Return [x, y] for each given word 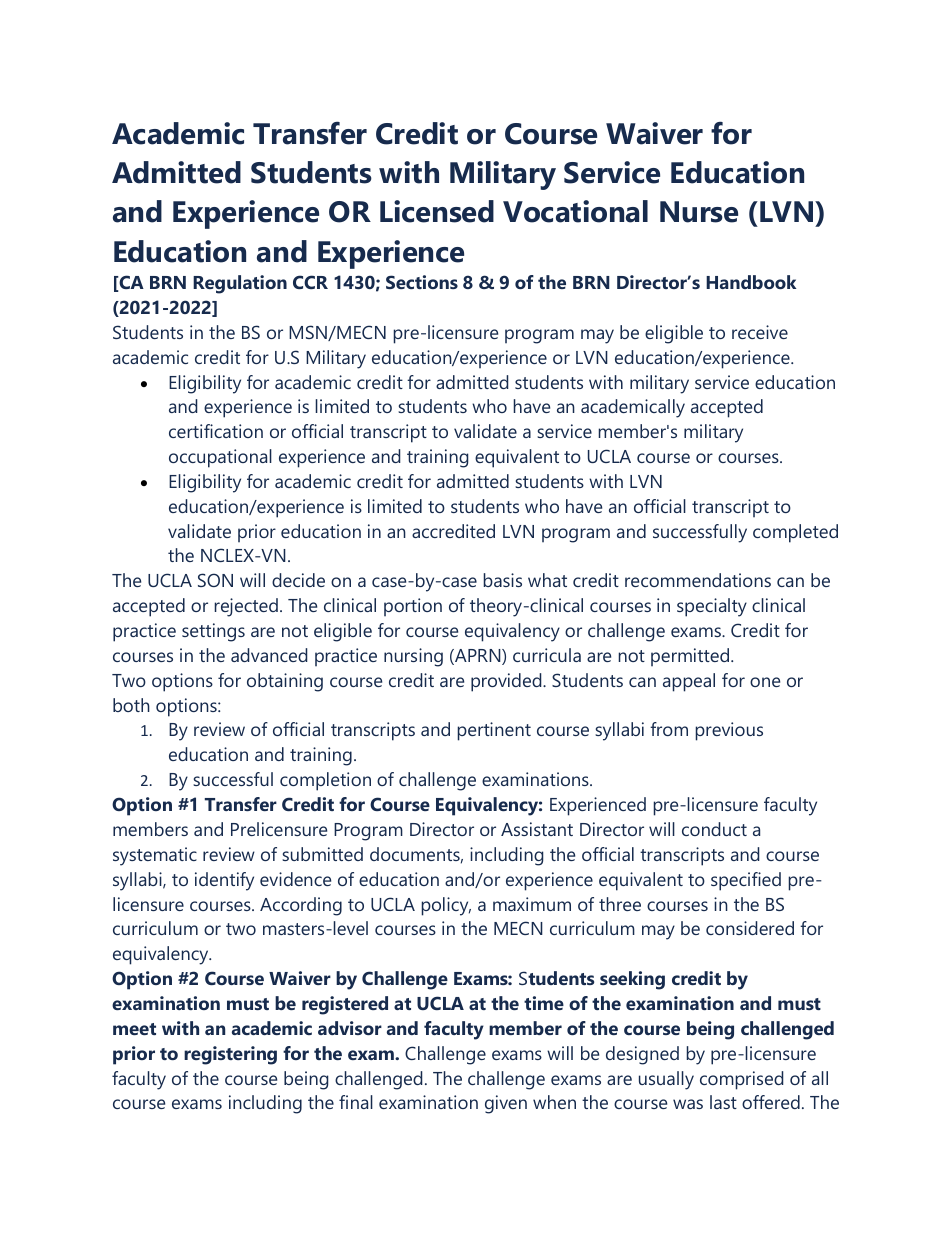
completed [795, 533]
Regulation [240, 284]
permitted [691, 657]
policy [446, 906]
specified [746, 881]
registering [230, 1055]
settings [213, 632]
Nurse [699, 212]
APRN [478, 657]
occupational [220, 458]
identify [224, 881]
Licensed [437, 211]
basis [502, 580]
